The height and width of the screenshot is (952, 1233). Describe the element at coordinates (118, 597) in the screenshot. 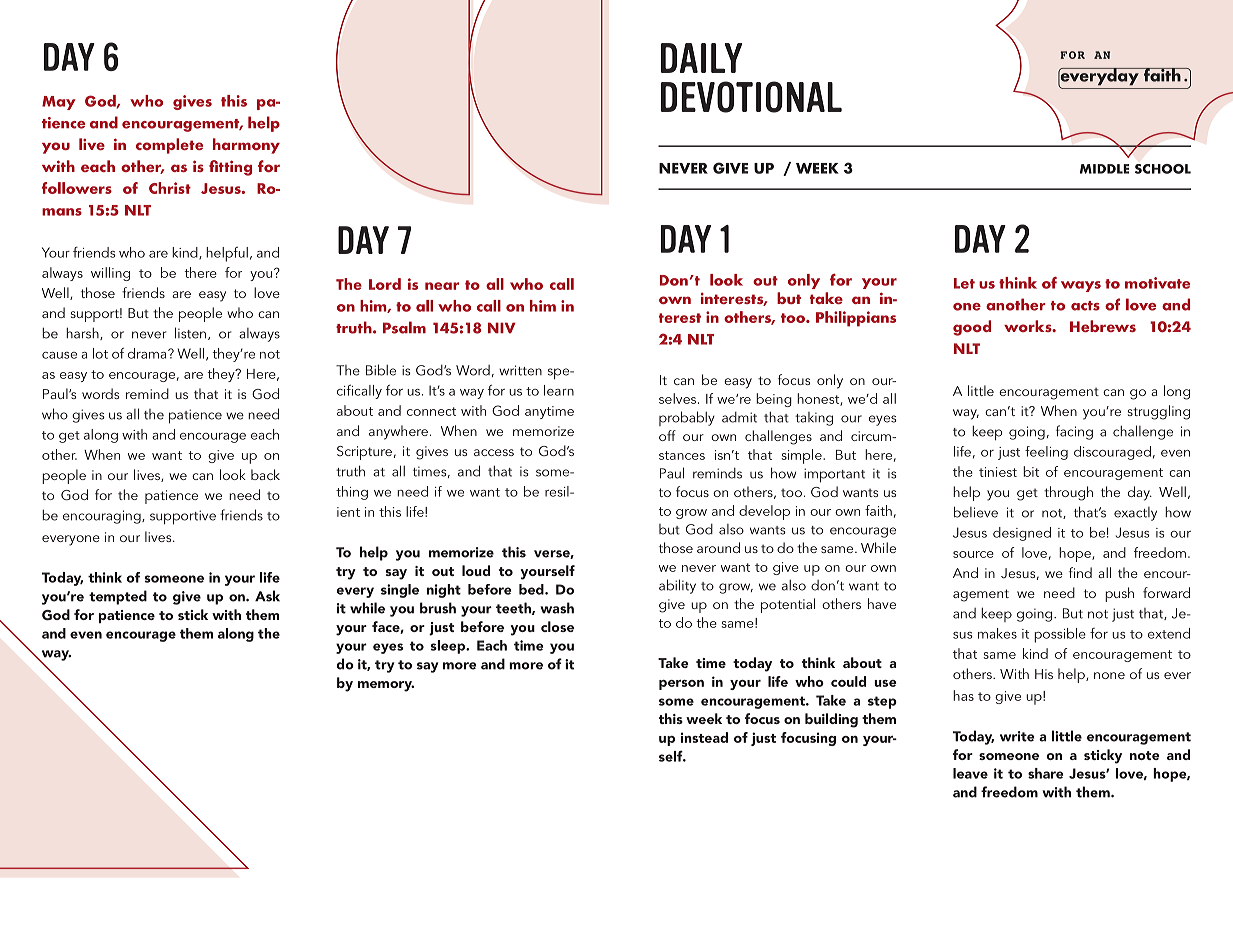

I see `tempted` at that location.
